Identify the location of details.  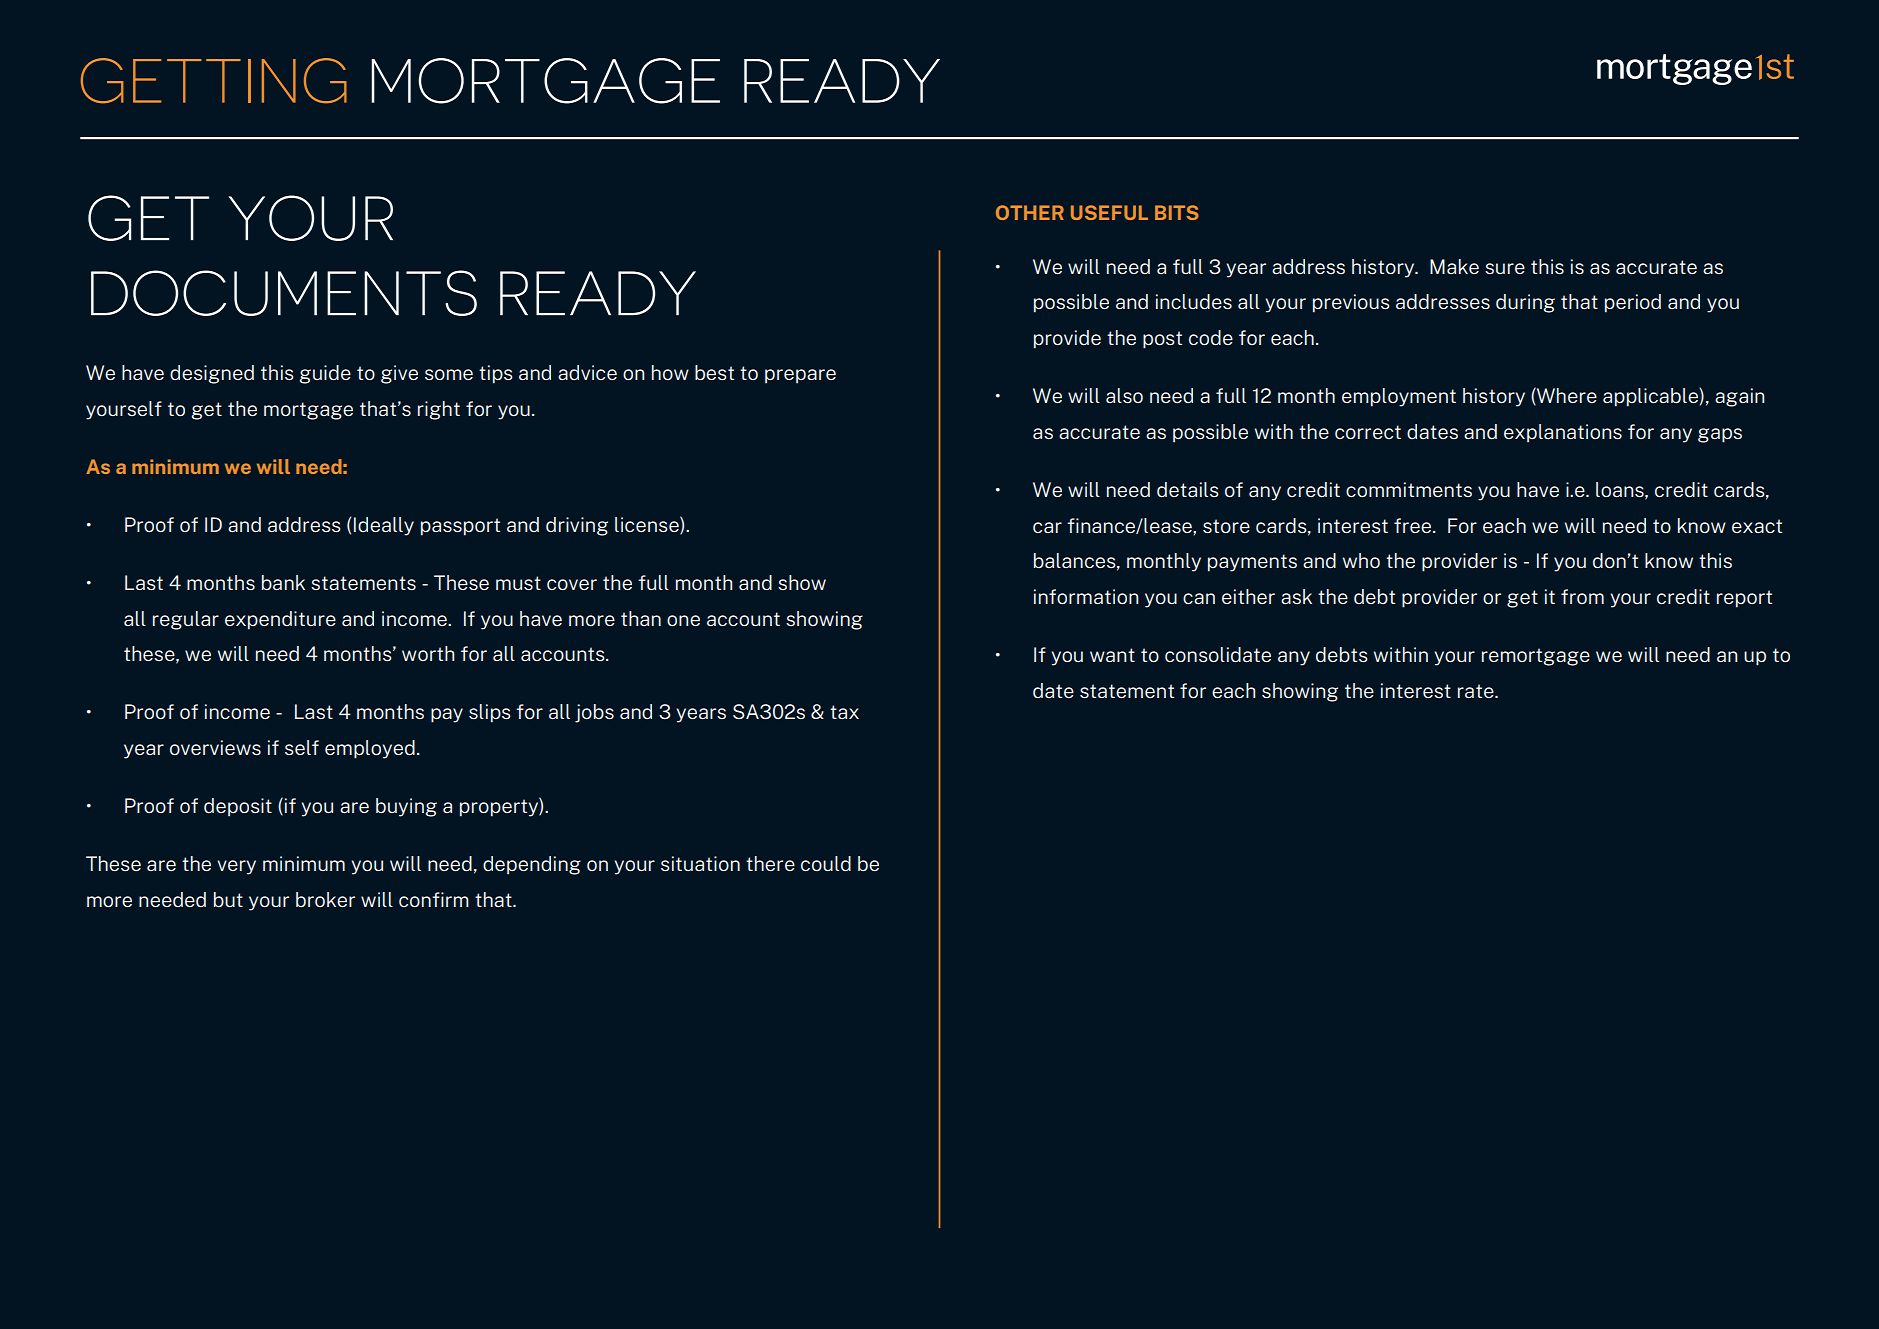
(1188, 489).
